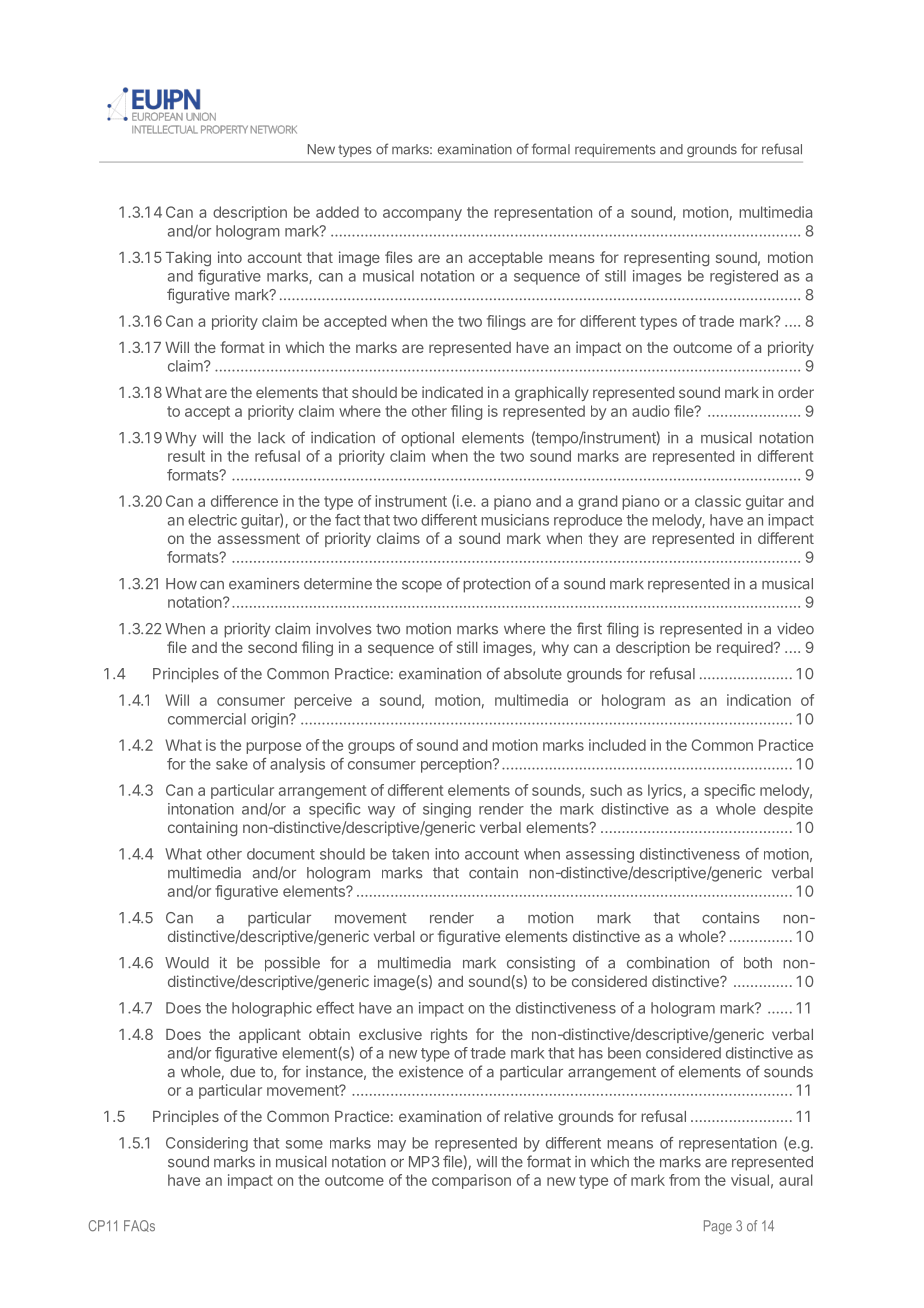 This screenshot has width=924, height=1308. Describe the element at coordinates (337, 212) in the screenshot. I see `added` at that location.
